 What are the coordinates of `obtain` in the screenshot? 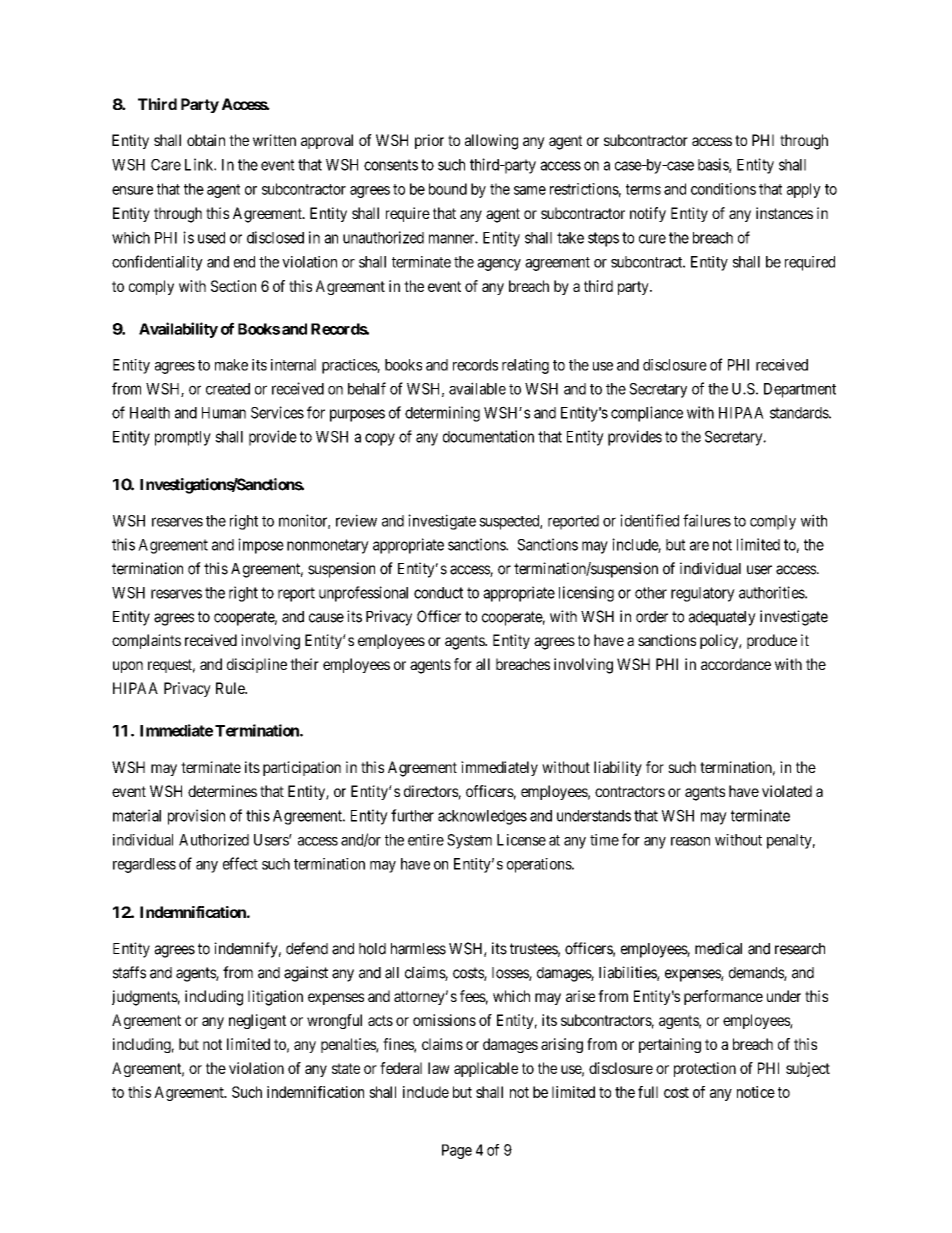 It's located at (206, 140).
